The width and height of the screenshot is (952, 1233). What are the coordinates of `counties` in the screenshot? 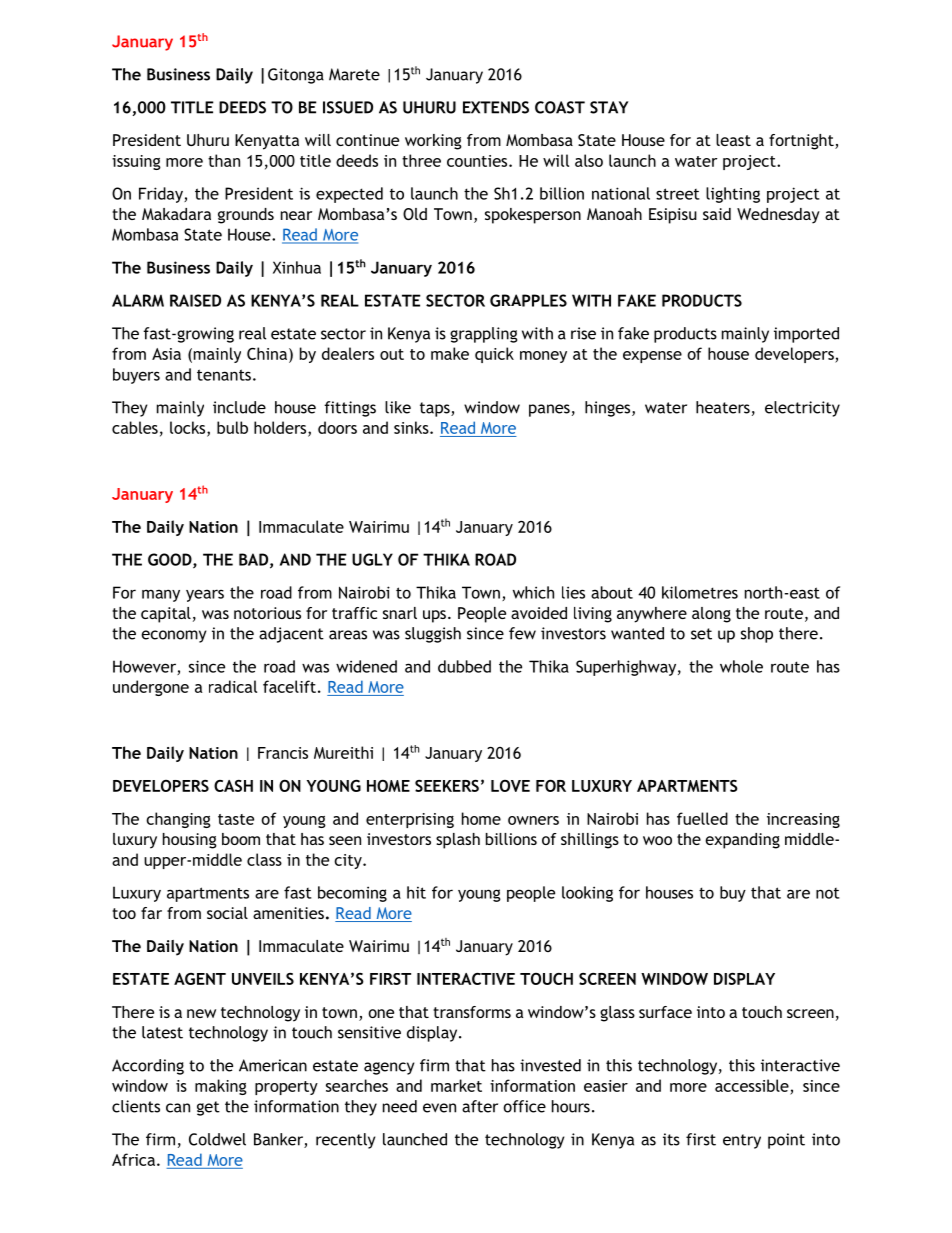 It's located at (478, 161).
